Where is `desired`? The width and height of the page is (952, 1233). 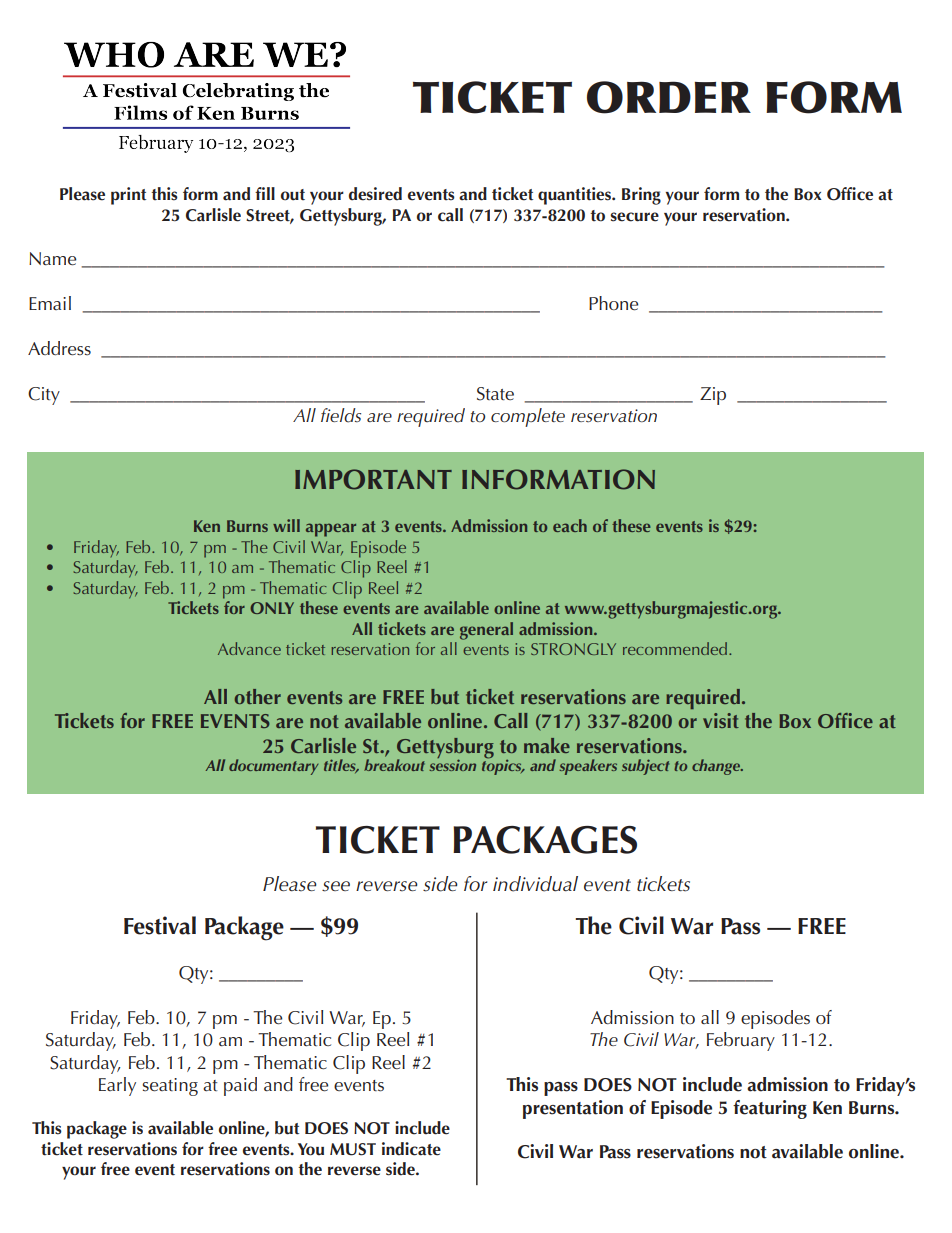
desired is located at coordinates (375, 194).
